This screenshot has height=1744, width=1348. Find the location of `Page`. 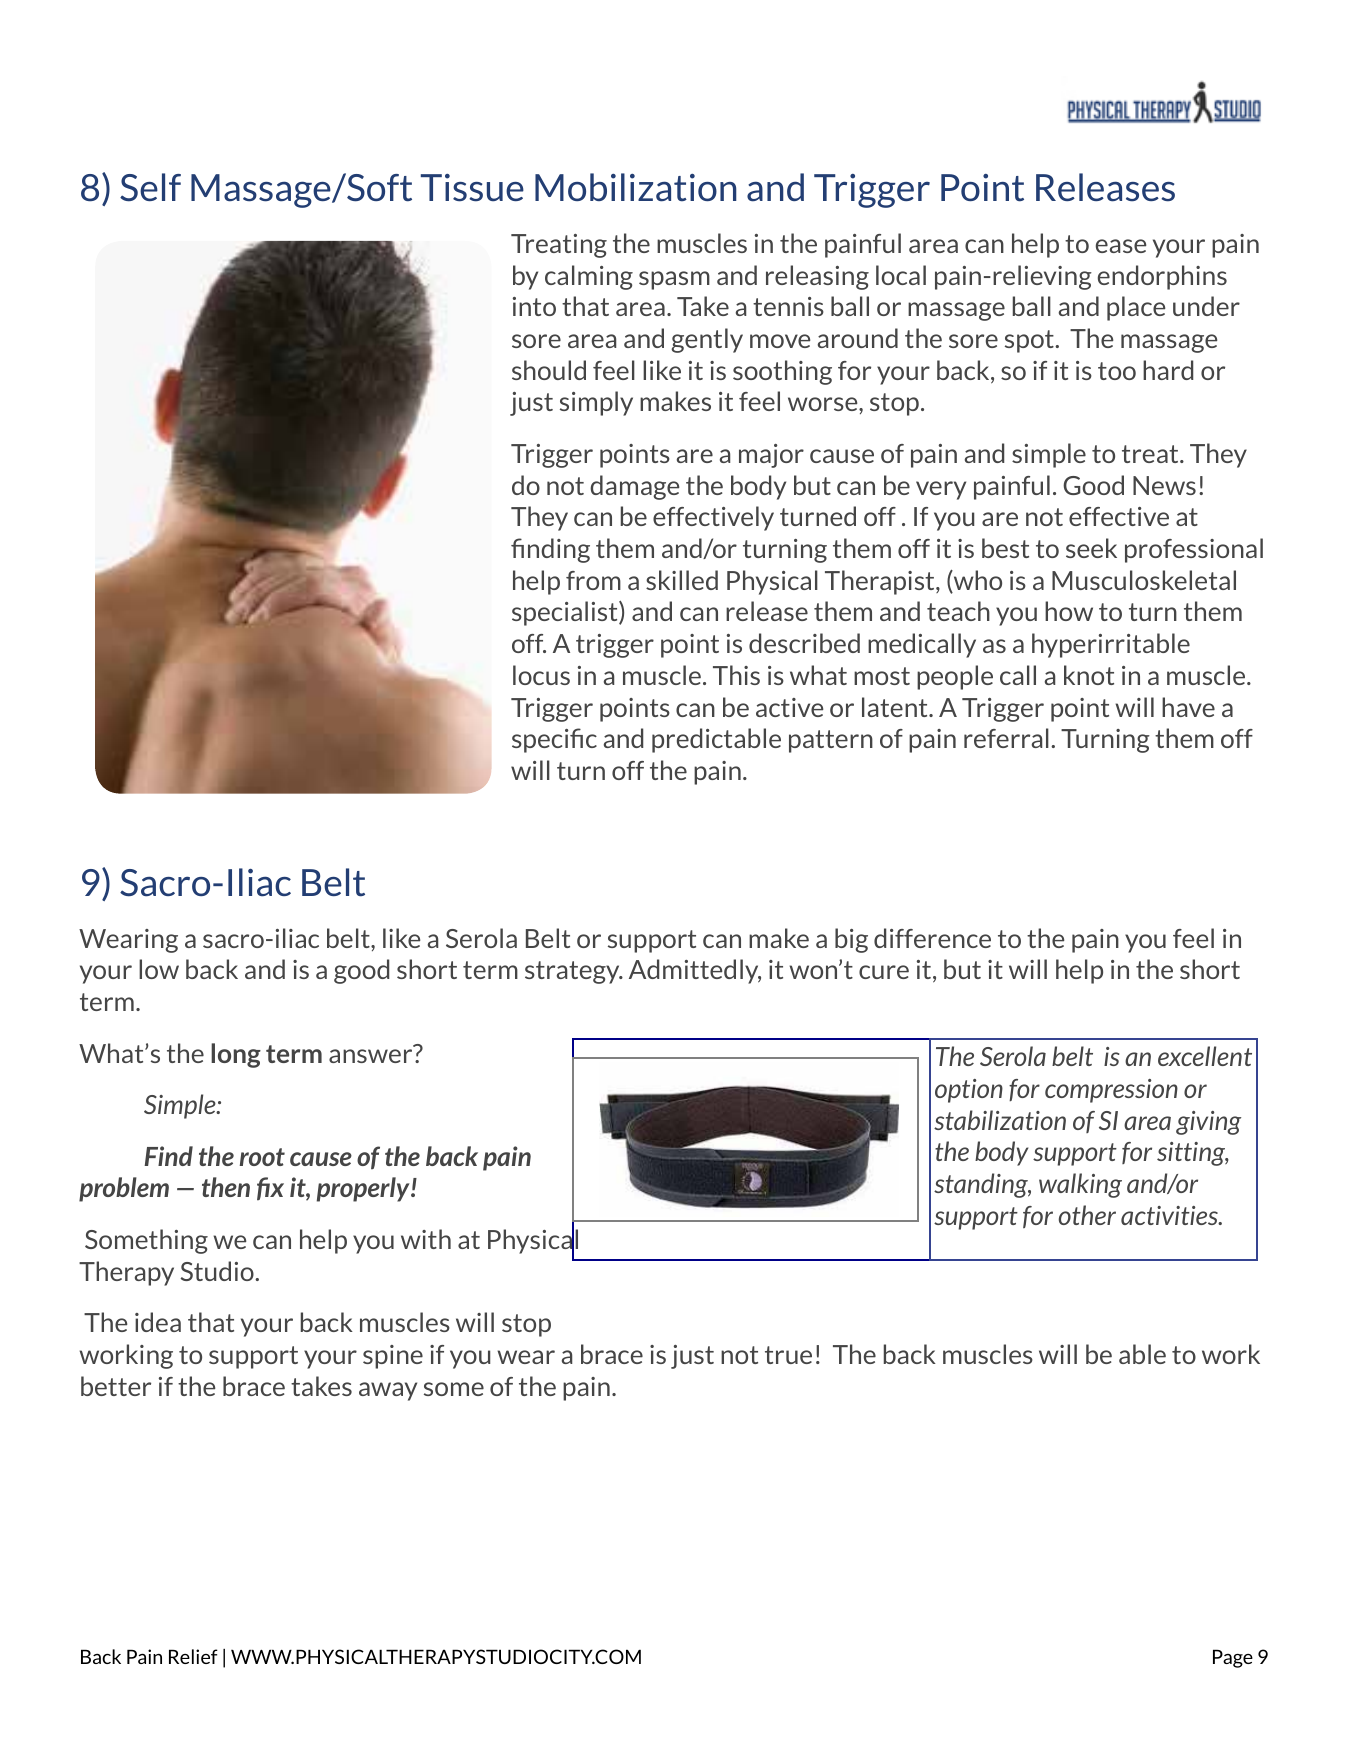

Page is located at coordinates (1233, 1658).
